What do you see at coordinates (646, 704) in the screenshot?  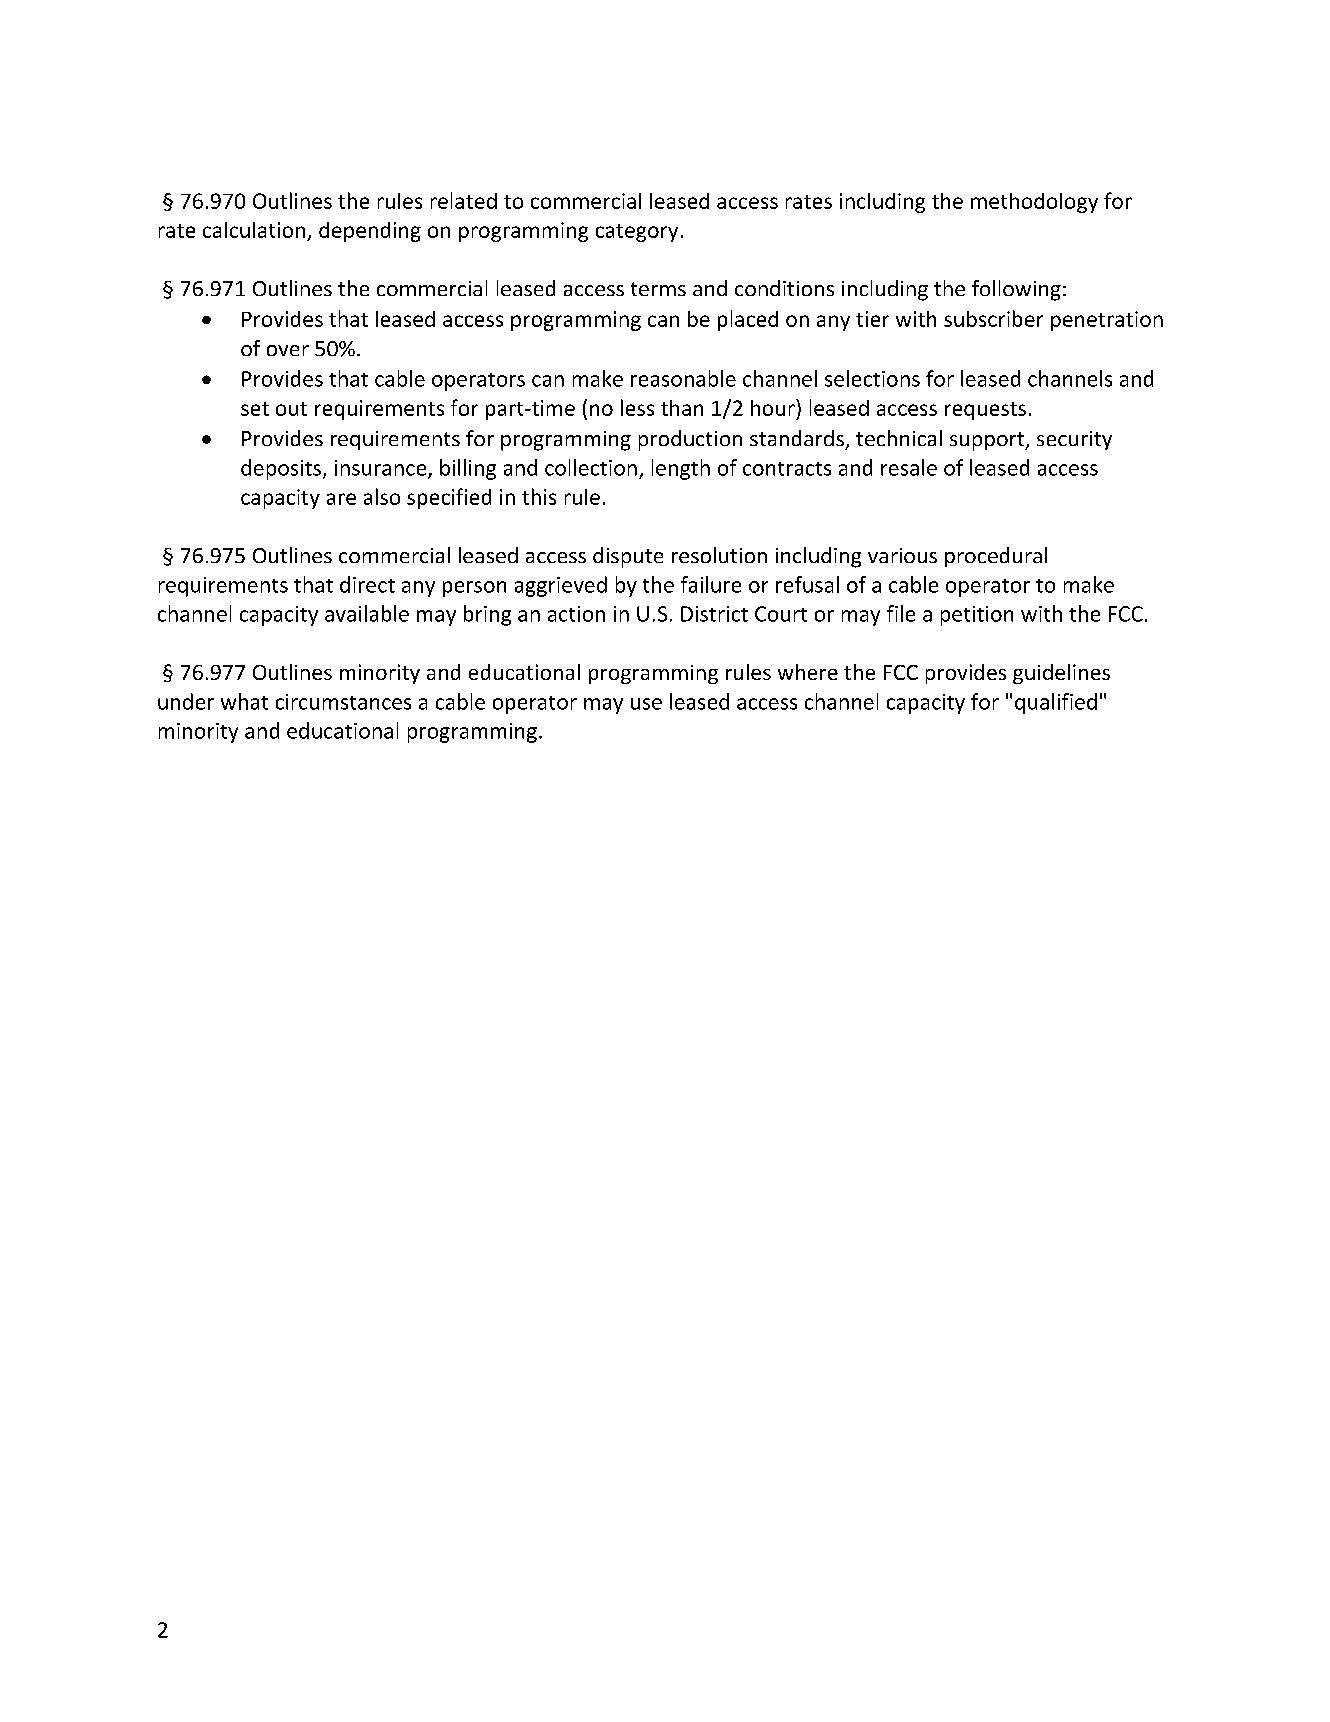 I see `use` at bounding box center [646, 704].
